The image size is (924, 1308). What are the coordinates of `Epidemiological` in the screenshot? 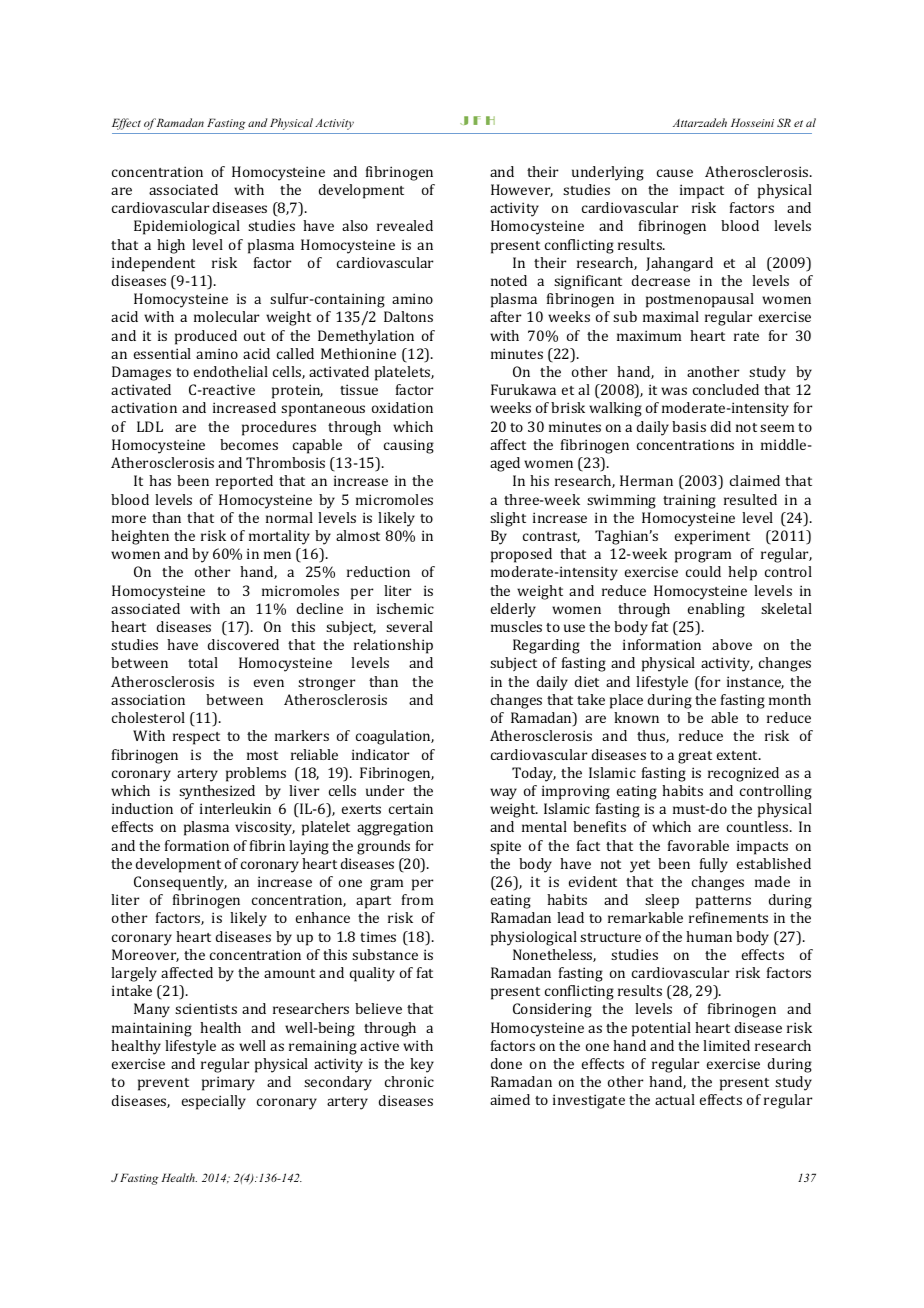 It's located at (187, 227).
